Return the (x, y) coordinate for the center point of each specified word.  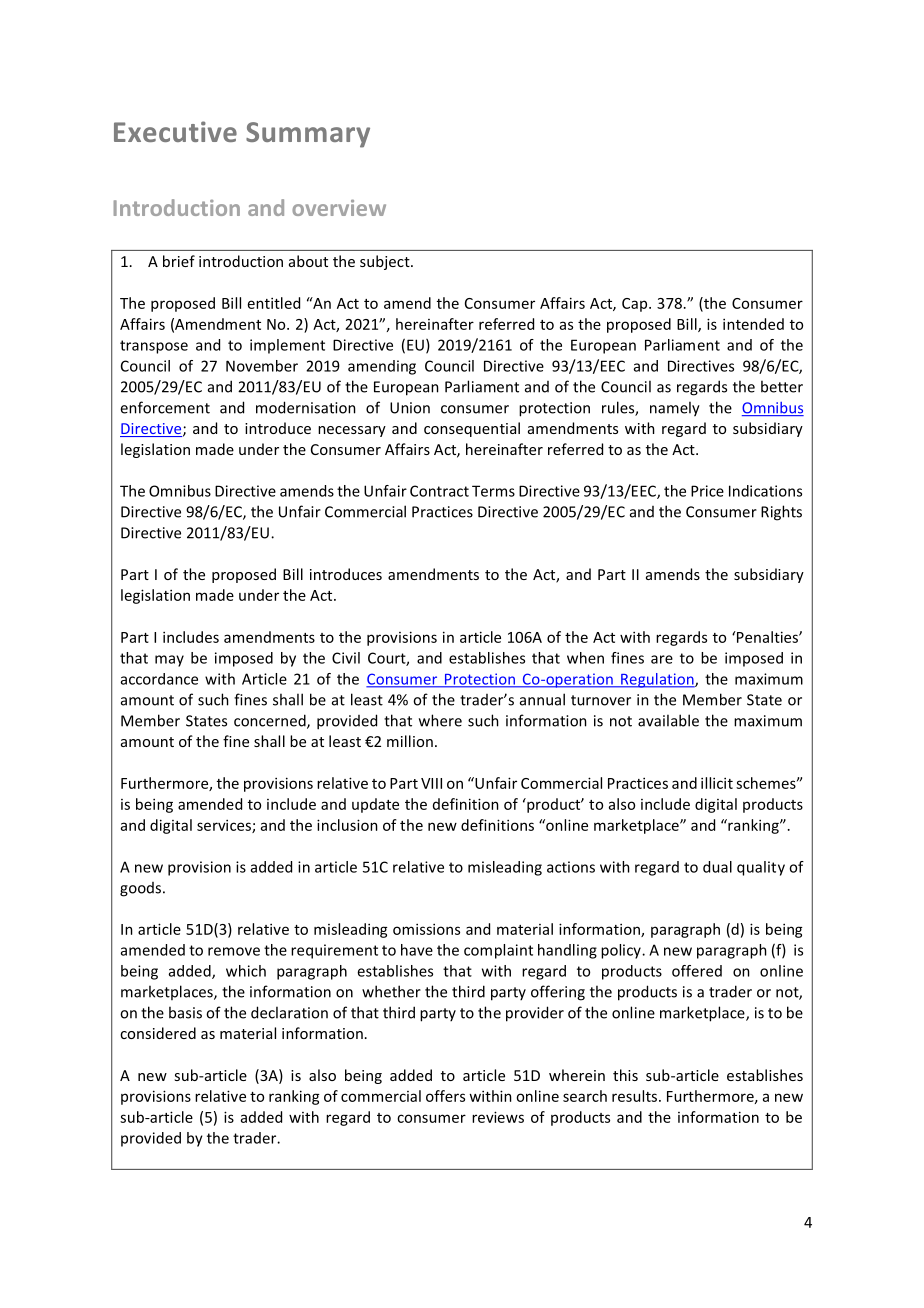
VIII (431, 783)
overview (339, 208)
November (262, 366)
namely (675, 409)
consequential (472, 429)
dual (717, 867)
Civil (346, 658)
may (169, 661)
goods (142, 889)
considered (158, 1033)
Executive (175, 131)
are (662, 659)
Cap (636, 305)
